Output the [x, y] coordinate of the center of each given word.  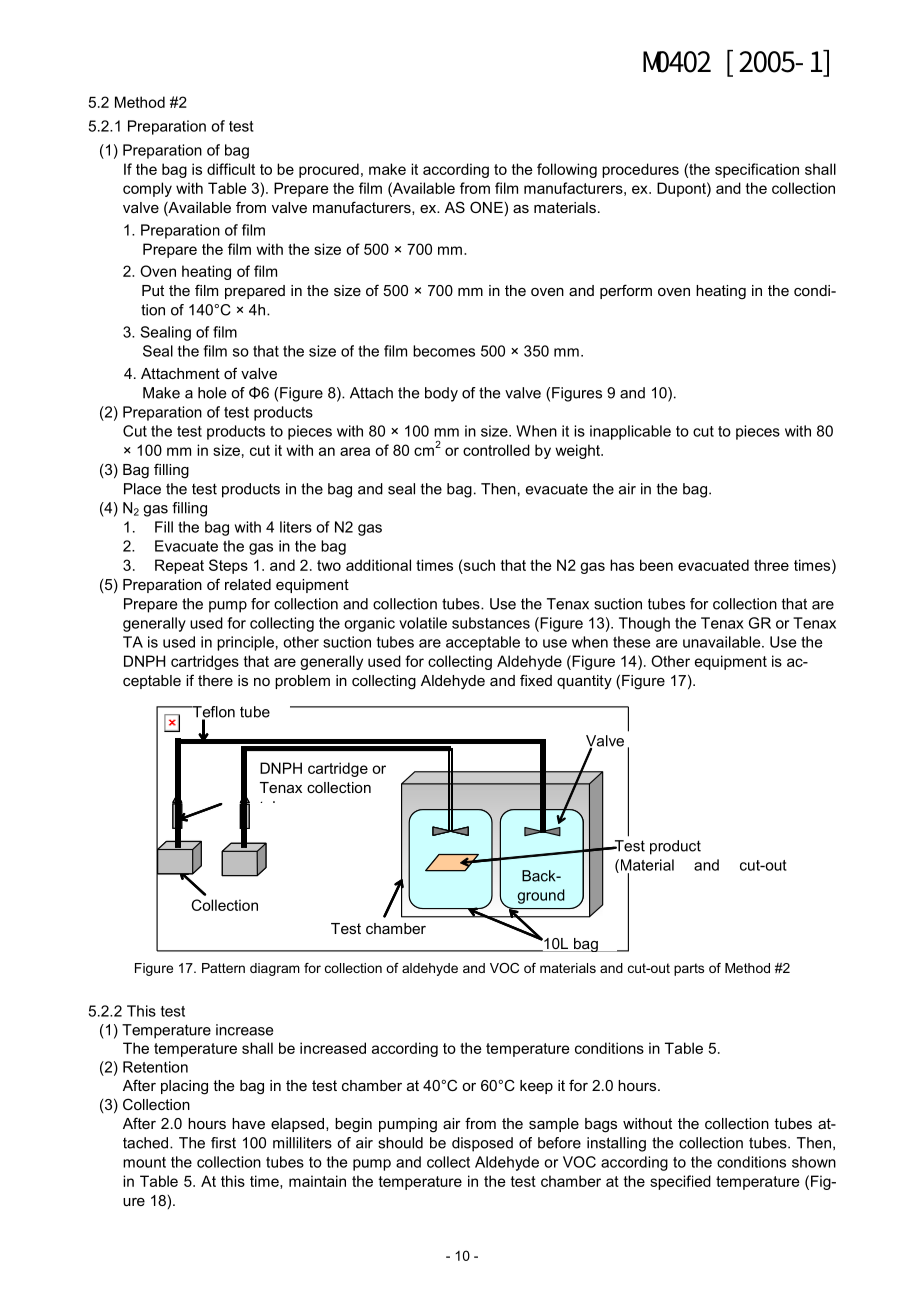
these [631, 642]
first [223, 1143]
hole [212, 393]
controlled [496, 450]
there [215, 680]
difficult [231, 169]
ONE [486, 207]
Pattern [223, 968]
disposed [482, 1144]
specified [680, 1182]
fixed [536, 680]
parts [689, 969]
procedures [640, 170]
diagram [275, 969]
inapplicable [630, 432]
